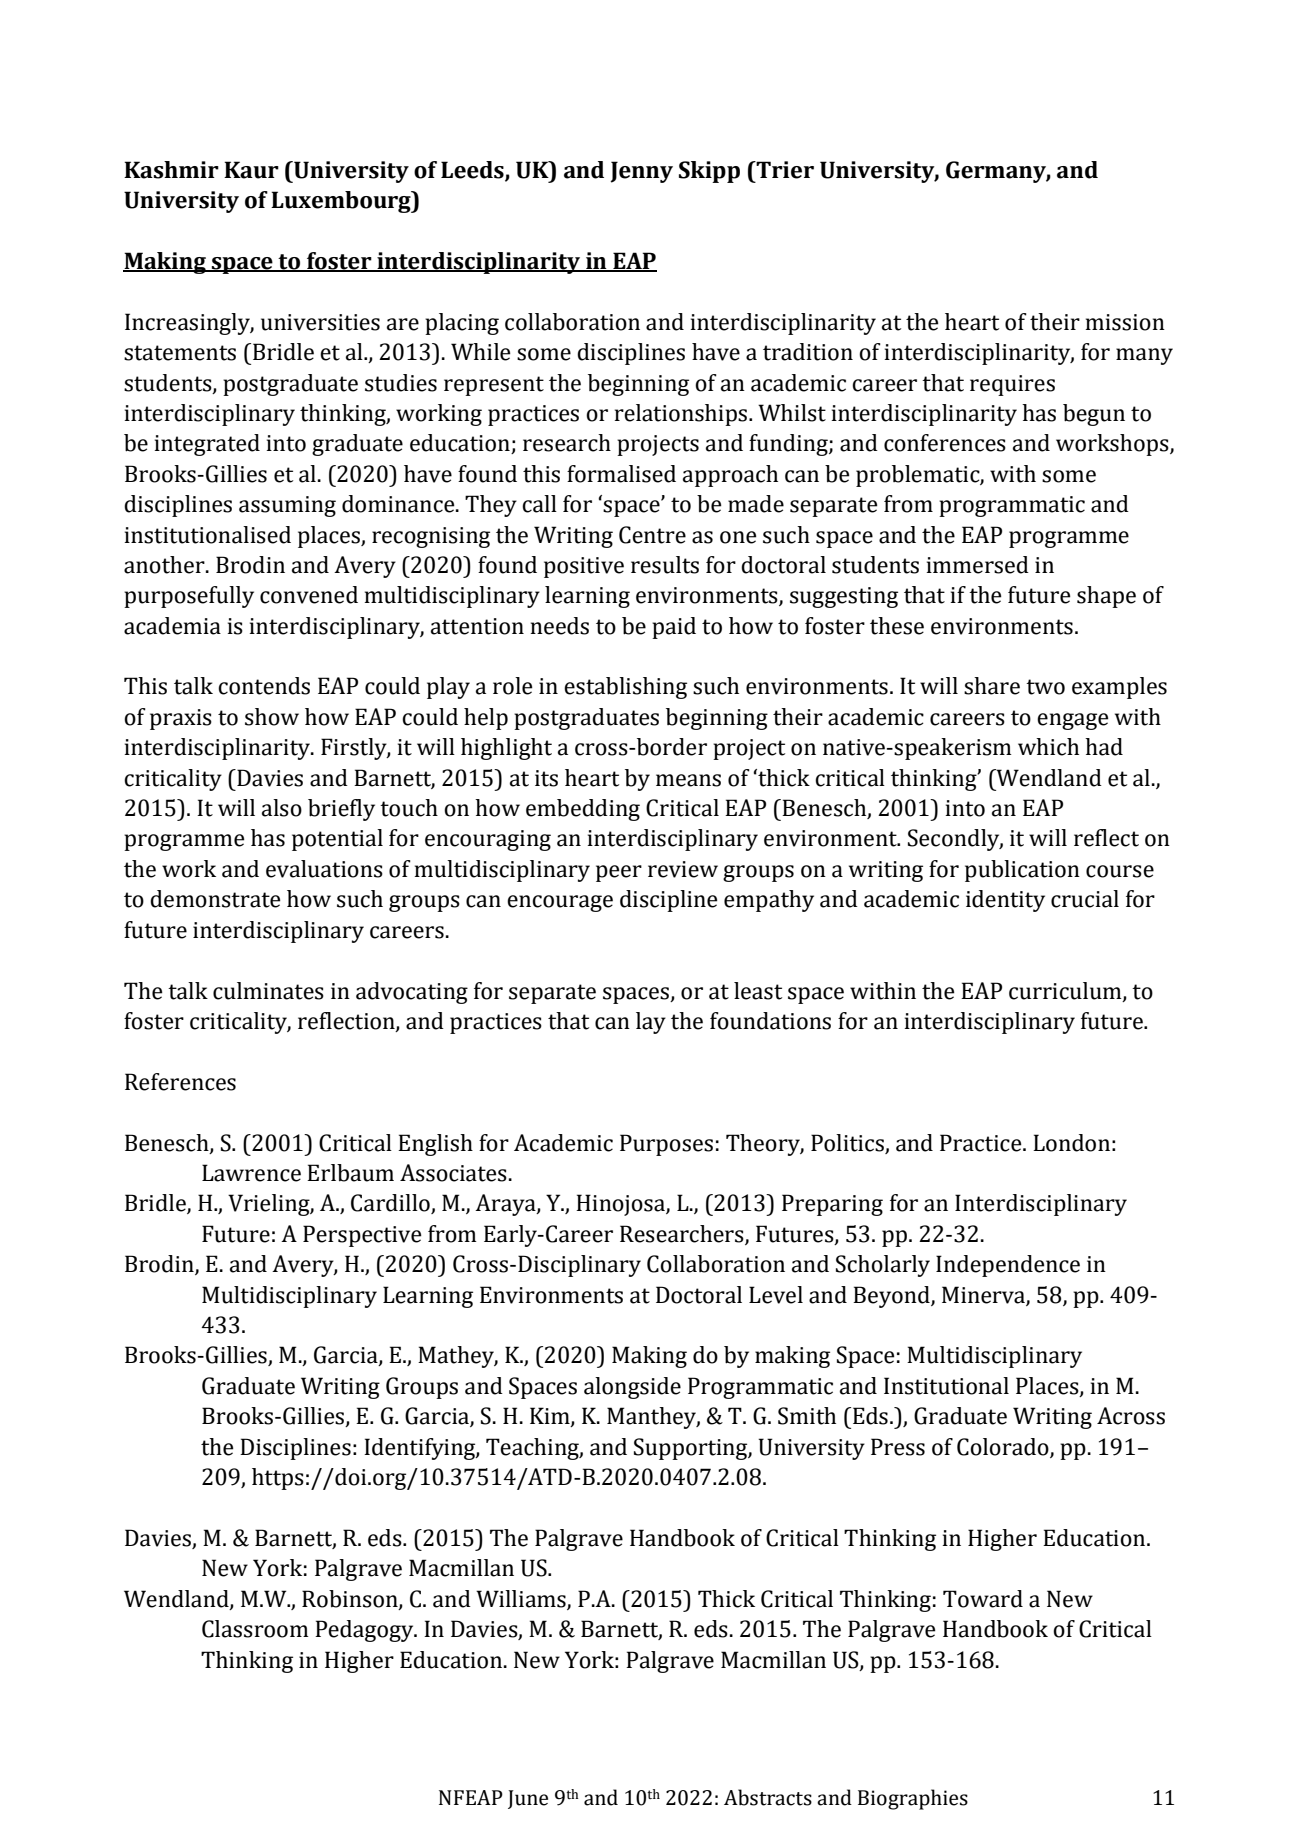 This document has width=1300, height=1839. I want to click on Classroom, so click(255, 1629).
